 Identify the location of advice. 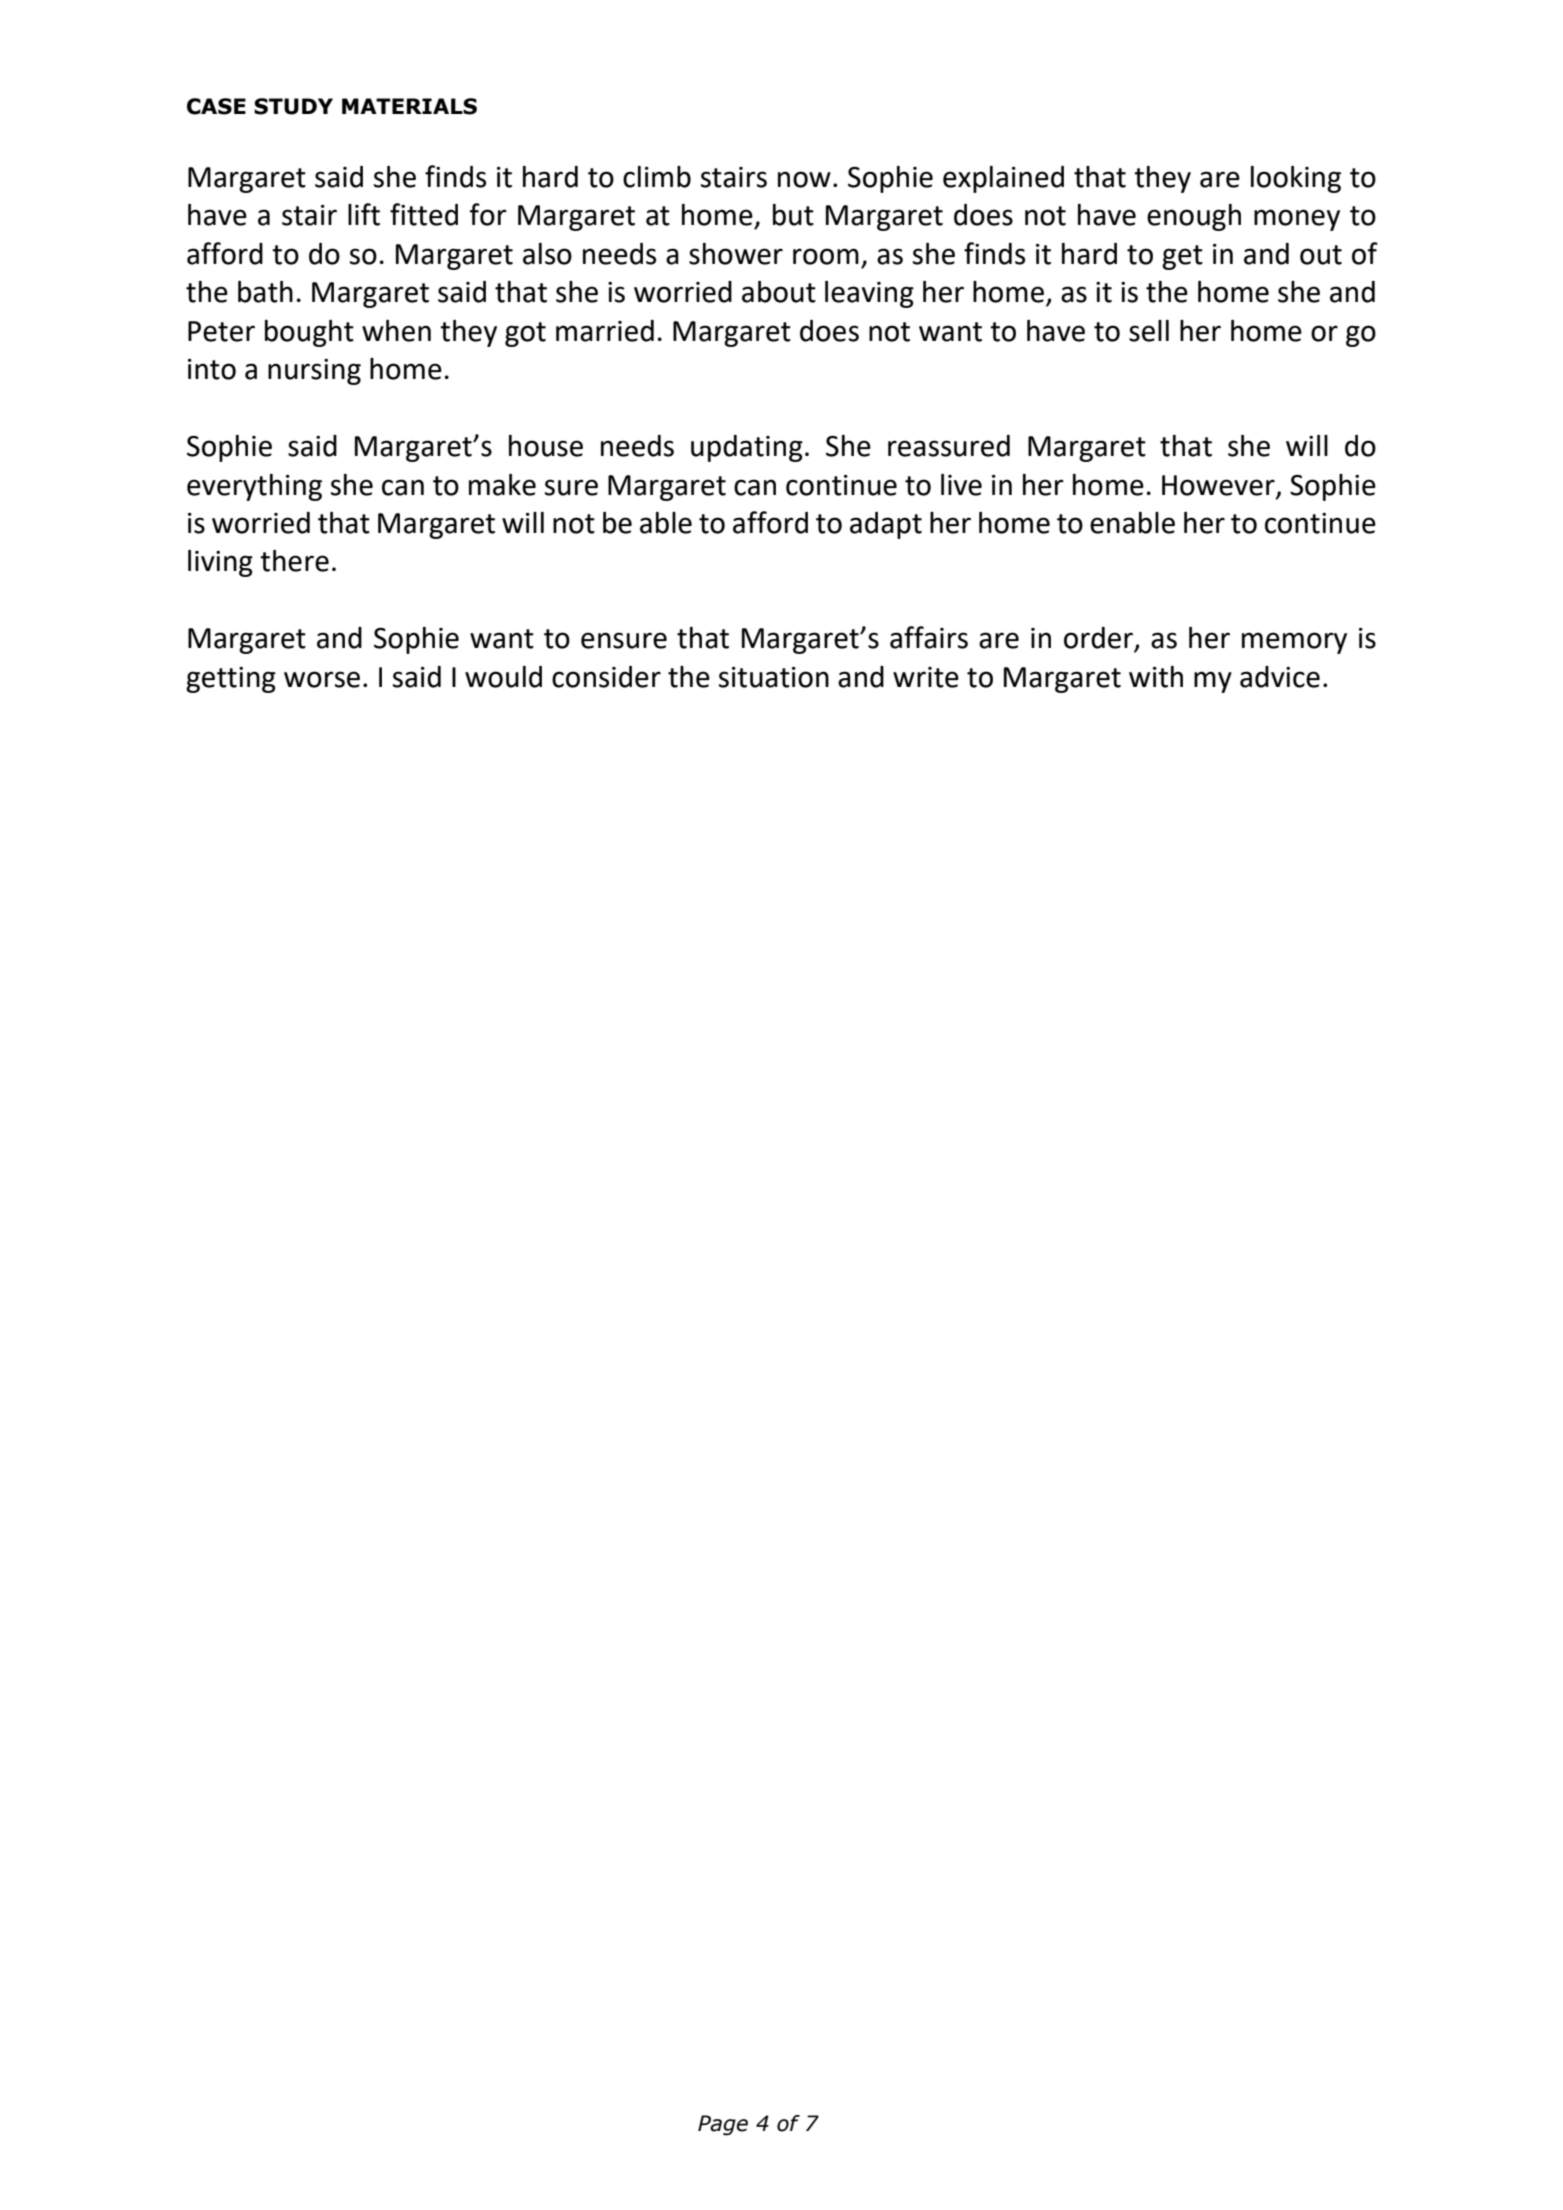
(1280, 677).
